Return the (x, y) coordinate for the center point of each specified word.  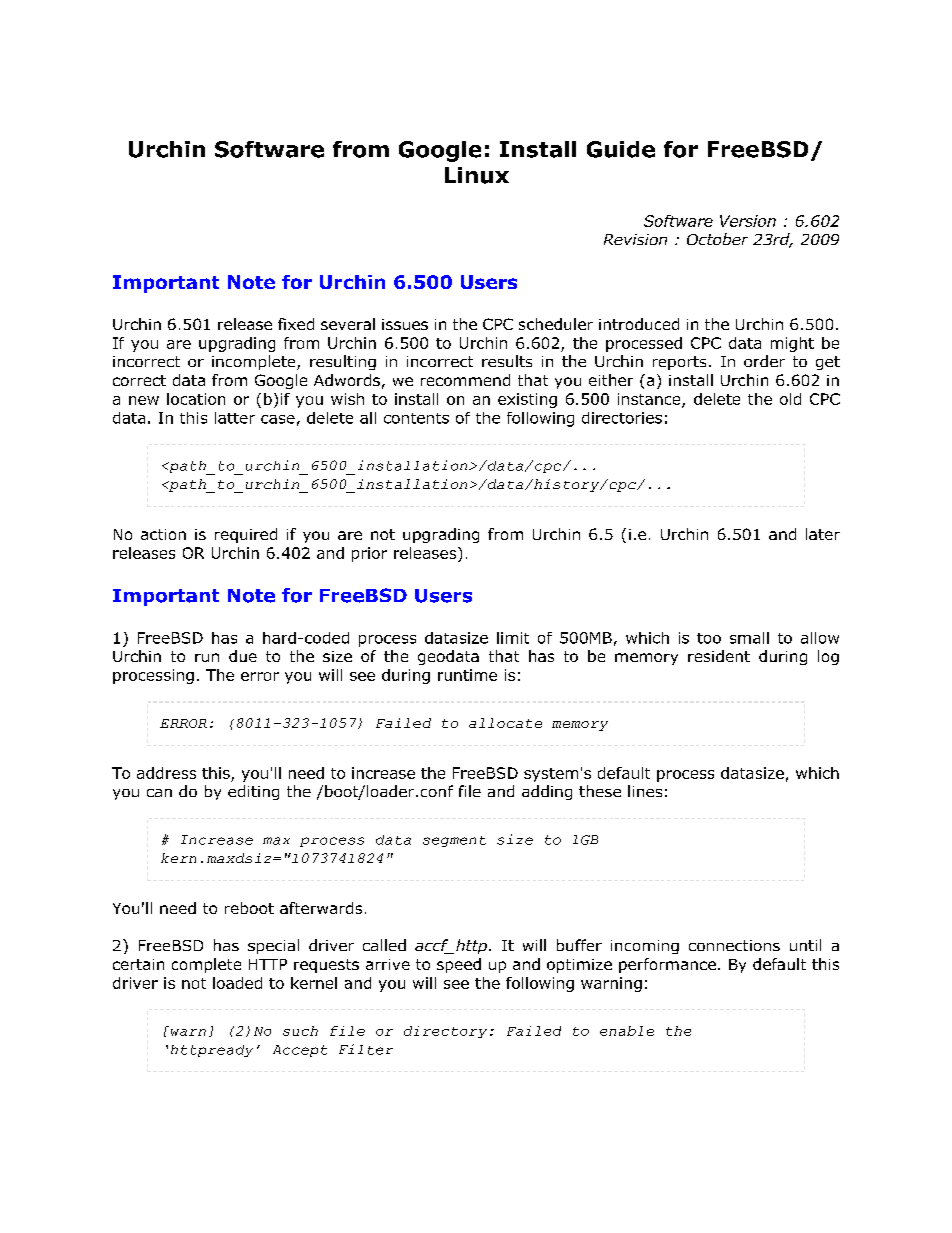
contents (416, 418)
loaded (237, 983)
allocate (505, 723)
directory (445, 1032)
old (790, 399)
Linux (477, 175)
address (166, 773)
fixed (296, 324)
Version (748, 221)
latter (235, 418)
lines (645, 791)
